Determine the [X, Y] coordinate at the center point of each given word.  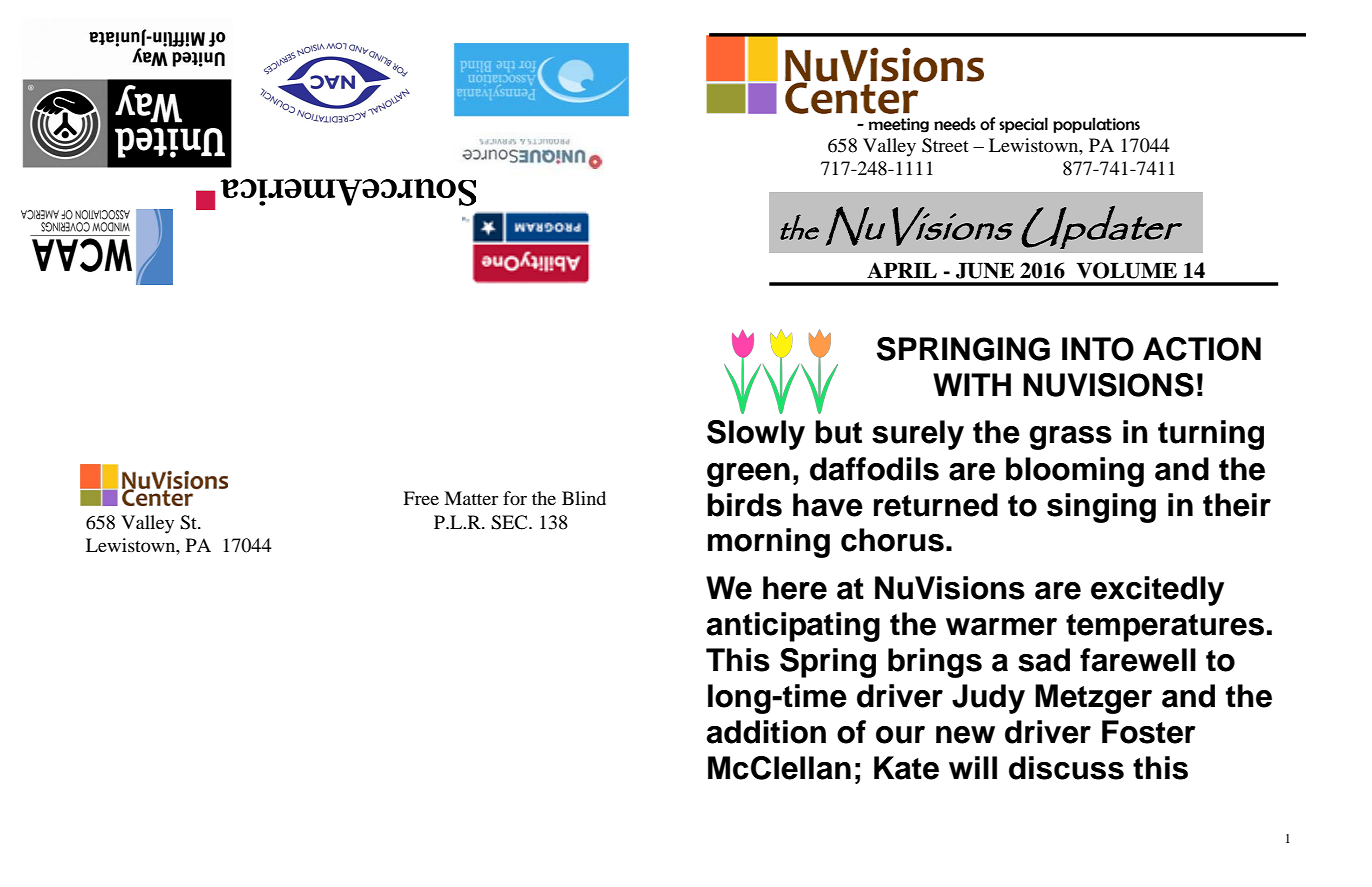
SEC [510, 522]
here [795, 588]
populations [1096, 125]
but [838, 432]
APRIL [902, 270]
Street [945, 145]
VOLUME [1126, 270]
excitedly [1157, 591]
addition [766, 732]
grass [1070, 438]
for [515, 498]
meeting [899, 125]
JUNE [985, 270]
